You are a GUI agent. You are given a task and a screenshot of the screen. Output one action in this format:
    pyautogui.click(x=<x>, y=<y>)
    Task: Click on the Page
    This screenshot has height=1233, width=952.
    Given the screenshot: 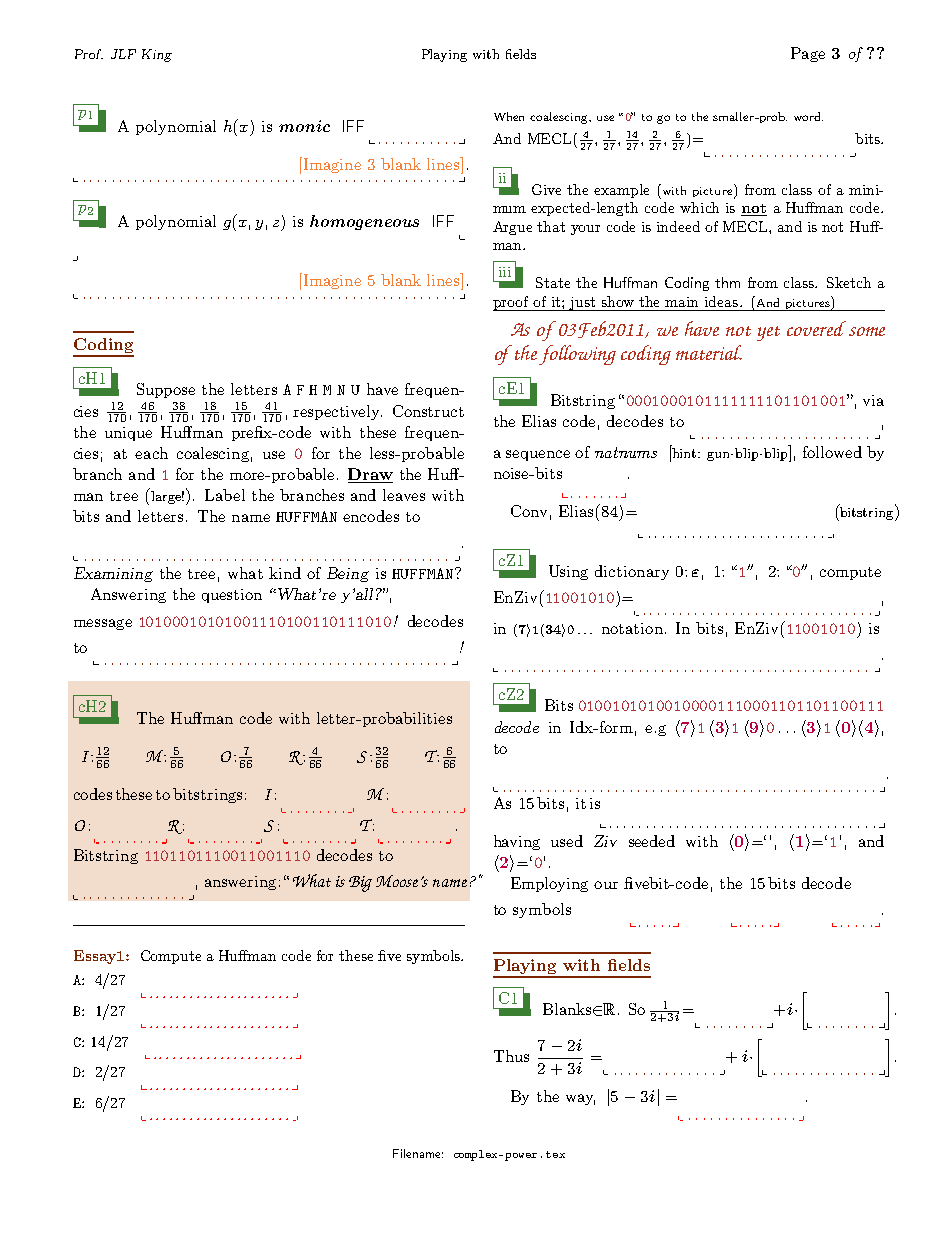 What is the action you would take?
    pyautogui.click(x=808, y=54)
